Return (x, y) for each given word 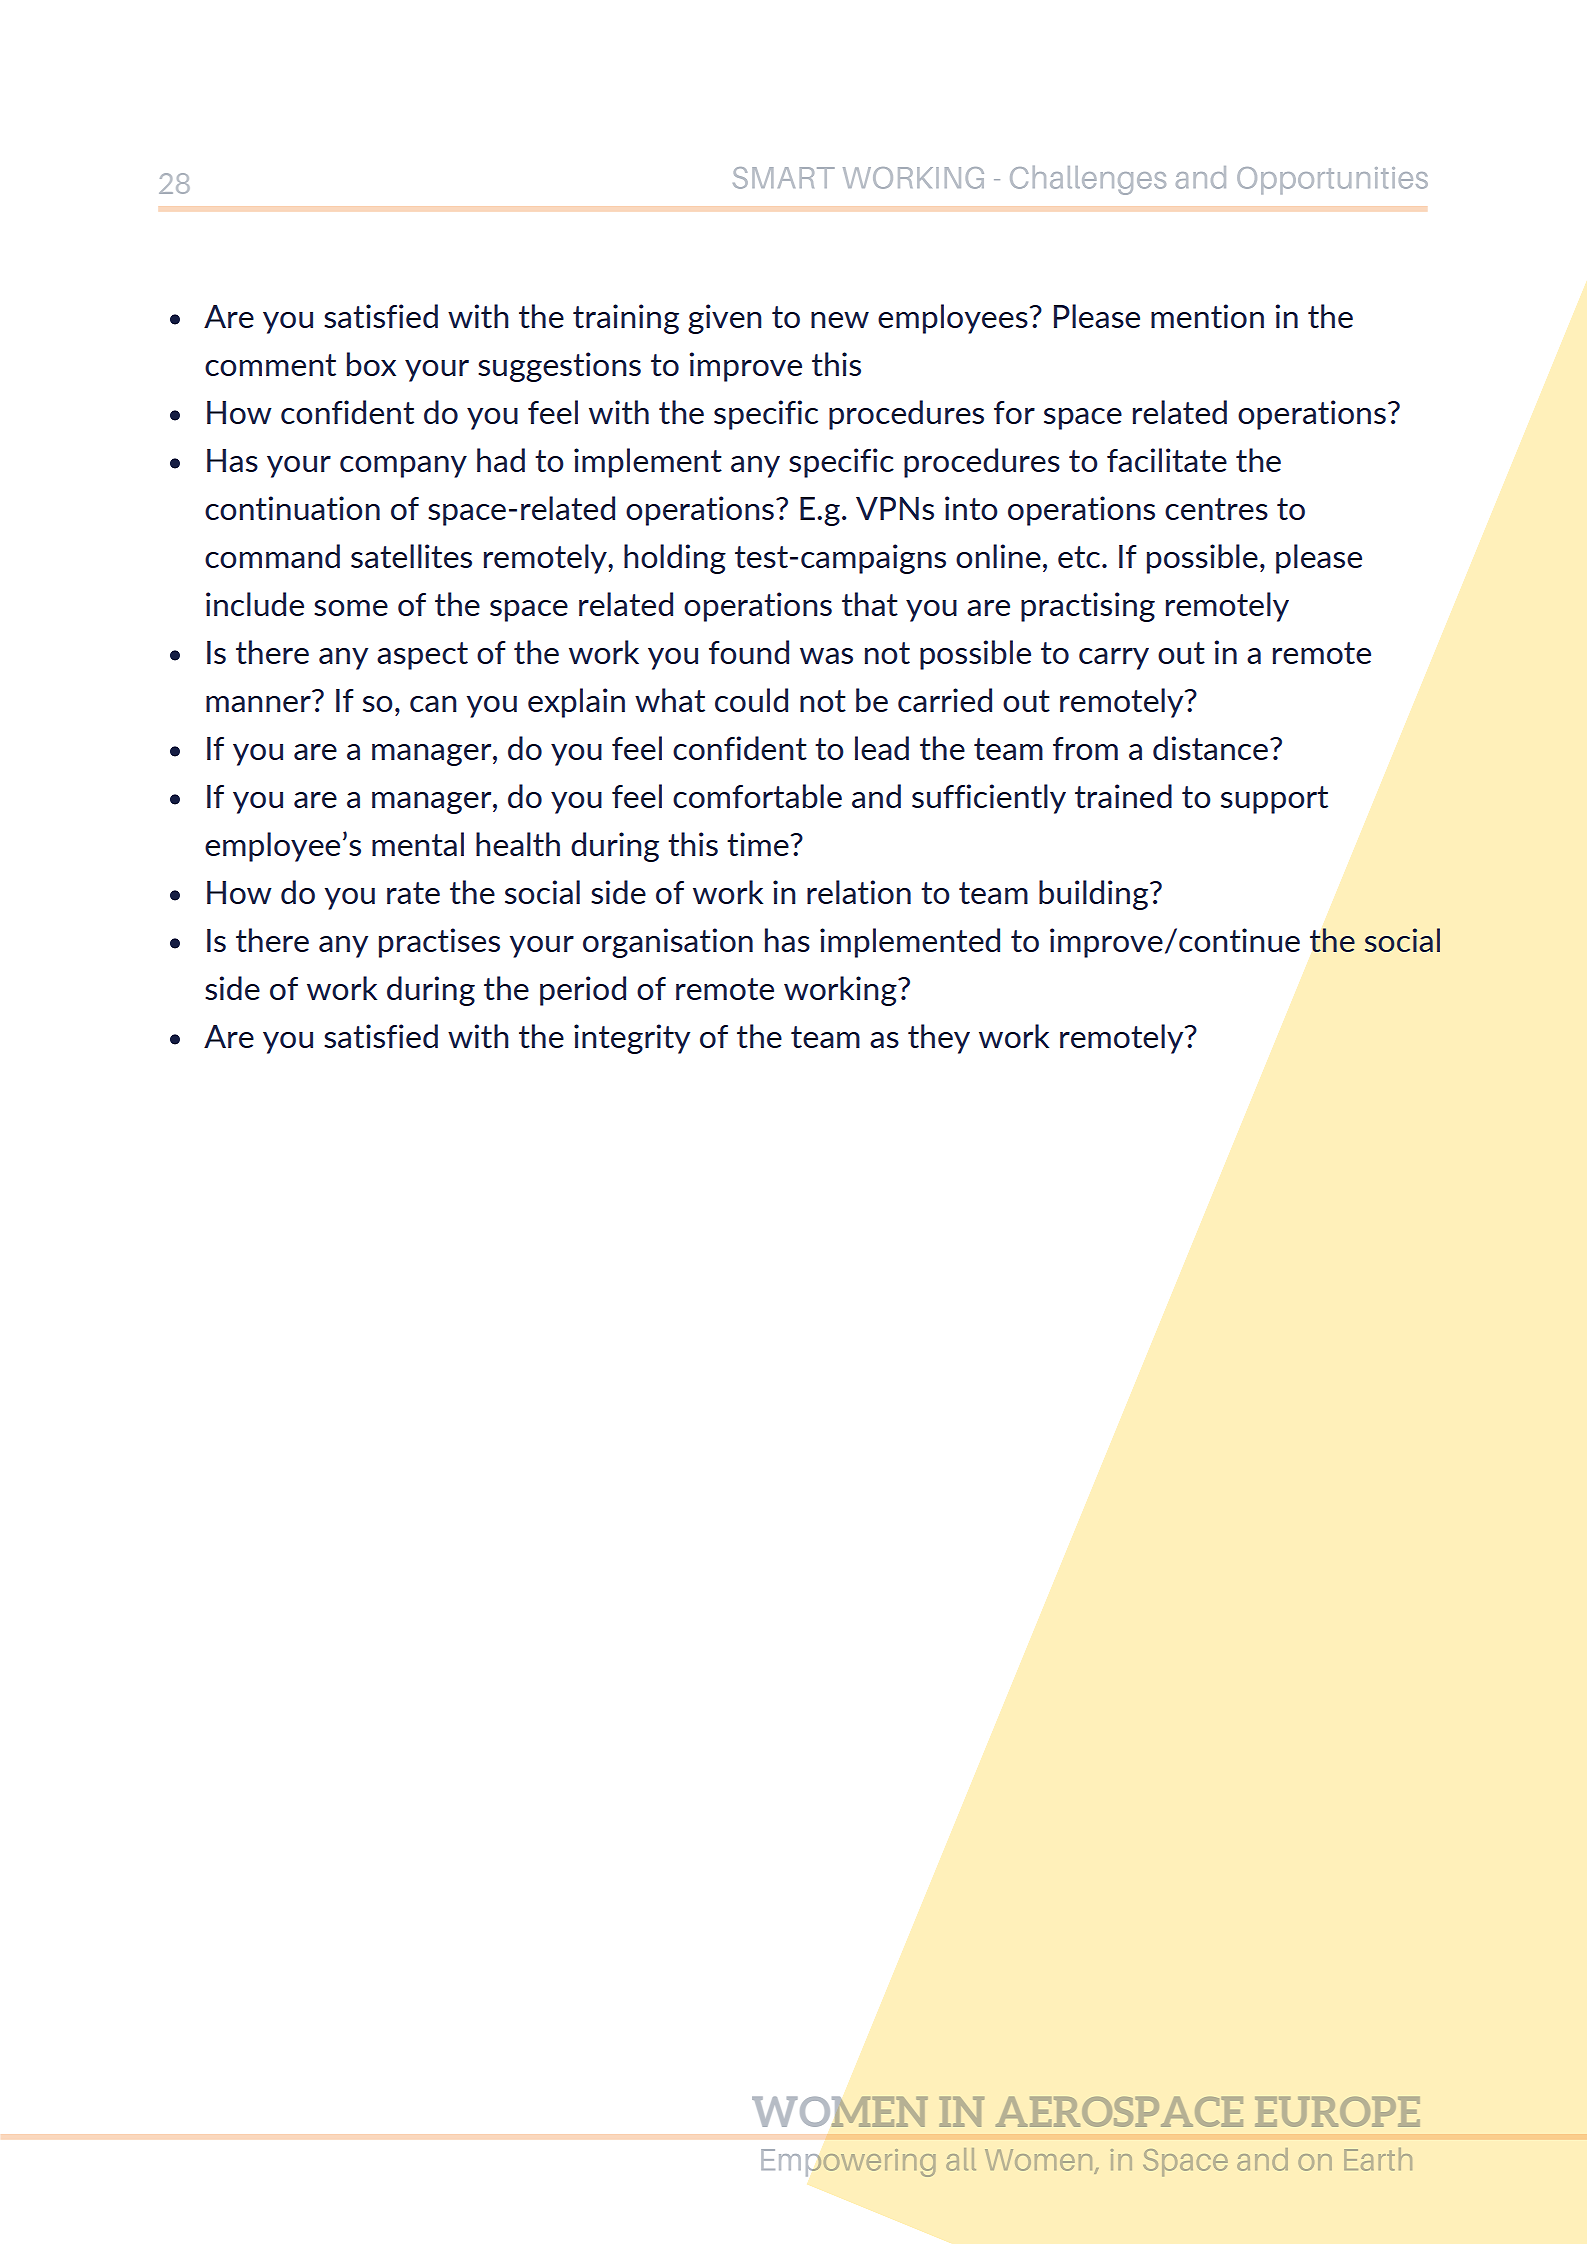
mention (1207, 316)
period (583, 991)
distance (1210, 748)
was (826, 656)
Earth (1378, 2159)
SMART (784, 178)
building (1095, 895)
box (371, 364)
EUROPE (1337, 2112)
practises (439, 943)
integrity (632, 1039)
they (939, 1039)
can (433, 704)
